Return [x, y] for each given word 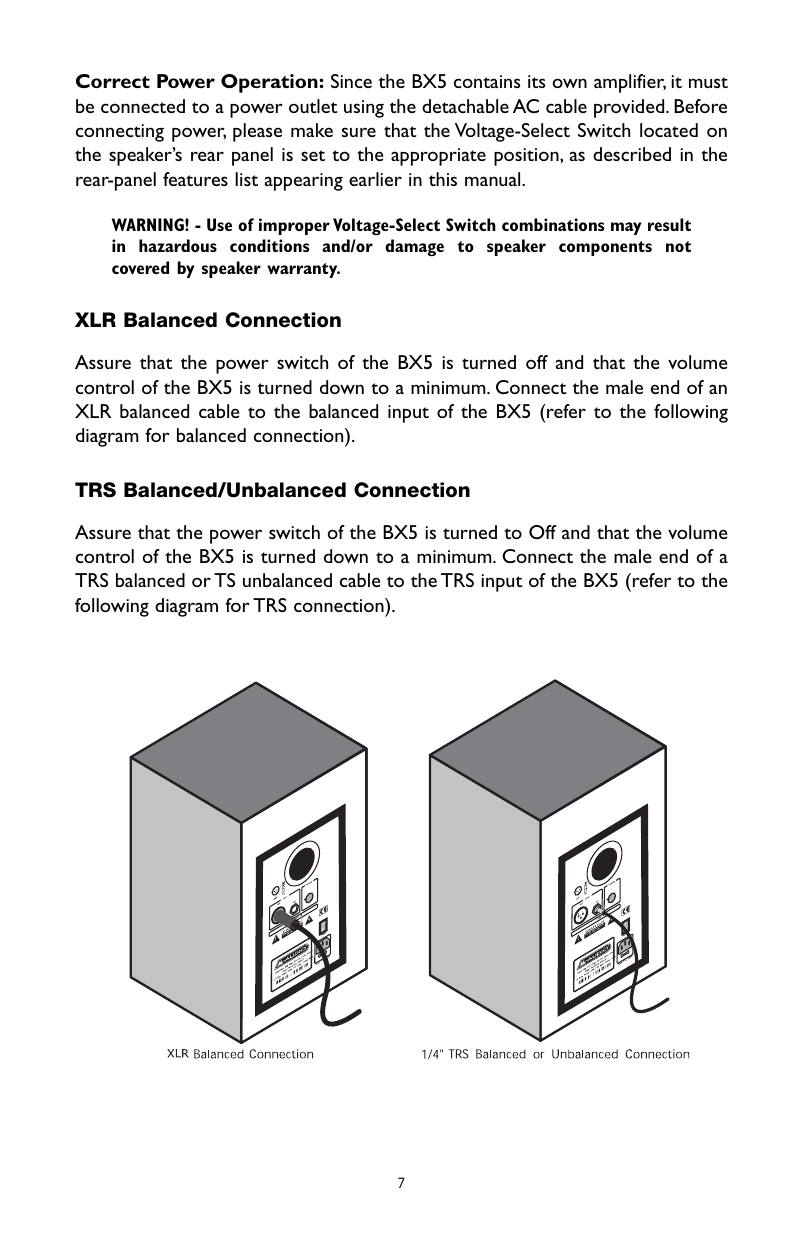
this [443, 179]
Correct [113, 81]
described [632, 154]
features [195, 179]
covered [140, 267]
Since [351, 81]
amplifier [630, 83]
